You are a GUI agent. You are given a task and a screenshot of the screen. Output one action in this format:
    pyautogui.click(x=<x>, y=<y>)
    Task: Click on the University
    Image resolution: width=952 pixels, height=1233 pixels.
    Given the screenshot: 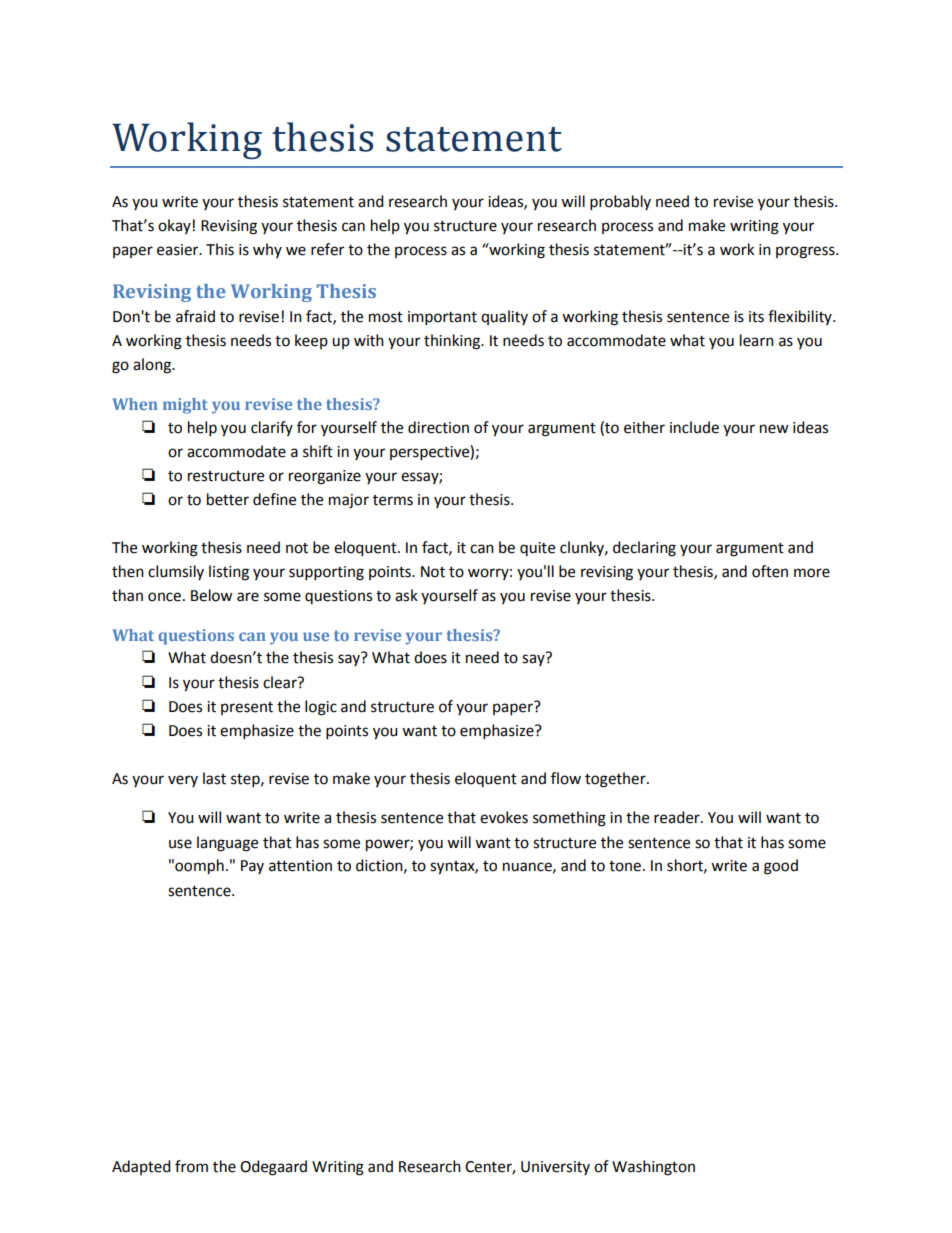 What is the action you would take?
    pyautogui.click(x=555, y=1168)
